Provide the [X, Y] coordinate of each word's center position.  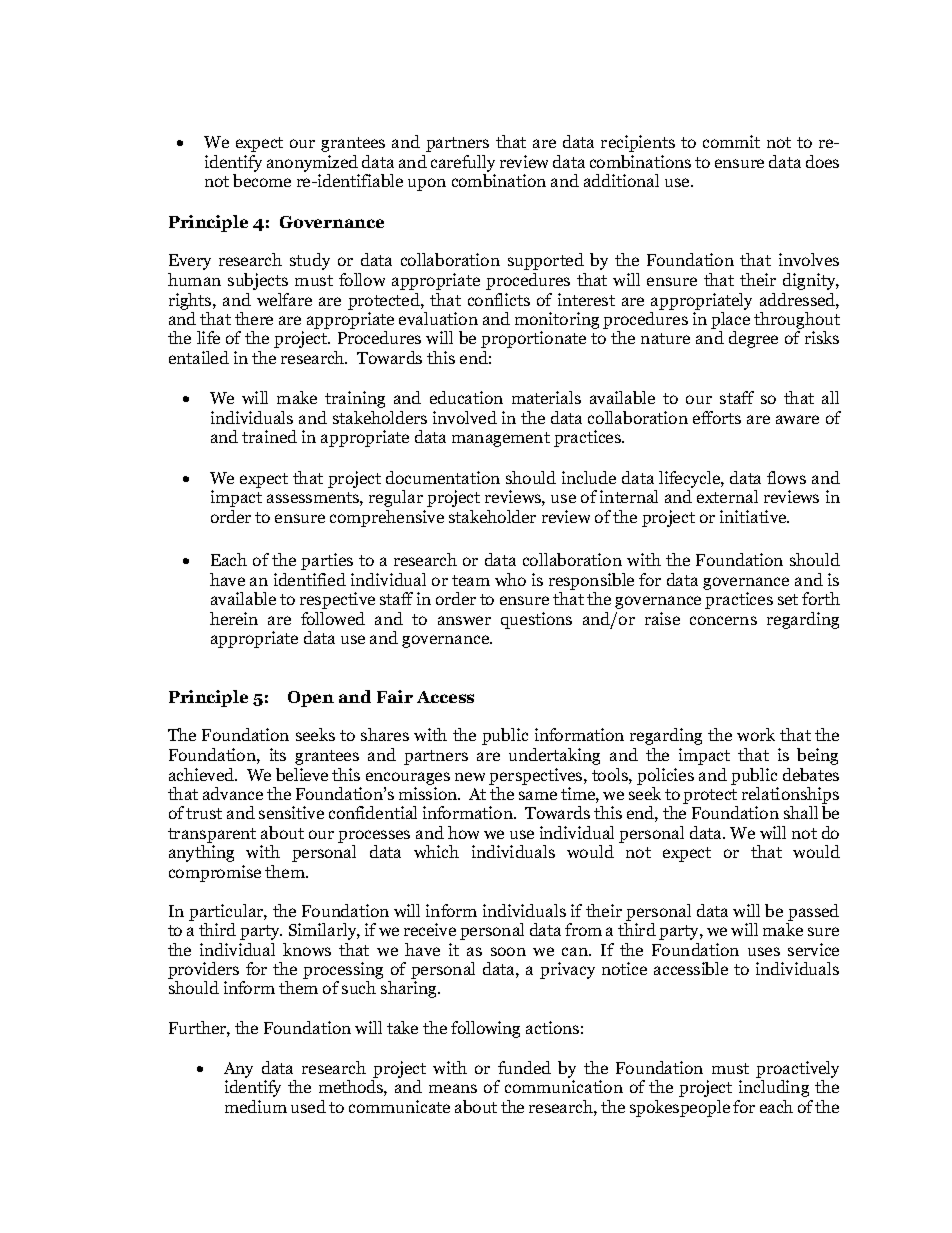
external [727, 496]
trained [269, 436]
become [262, 180]
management [501, 439]
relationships [790, 797]
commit [731, 141]
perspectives [537, 776]
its [278, 754]
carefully [463, 163]
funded [524, 1067]
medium [256, 1106]
